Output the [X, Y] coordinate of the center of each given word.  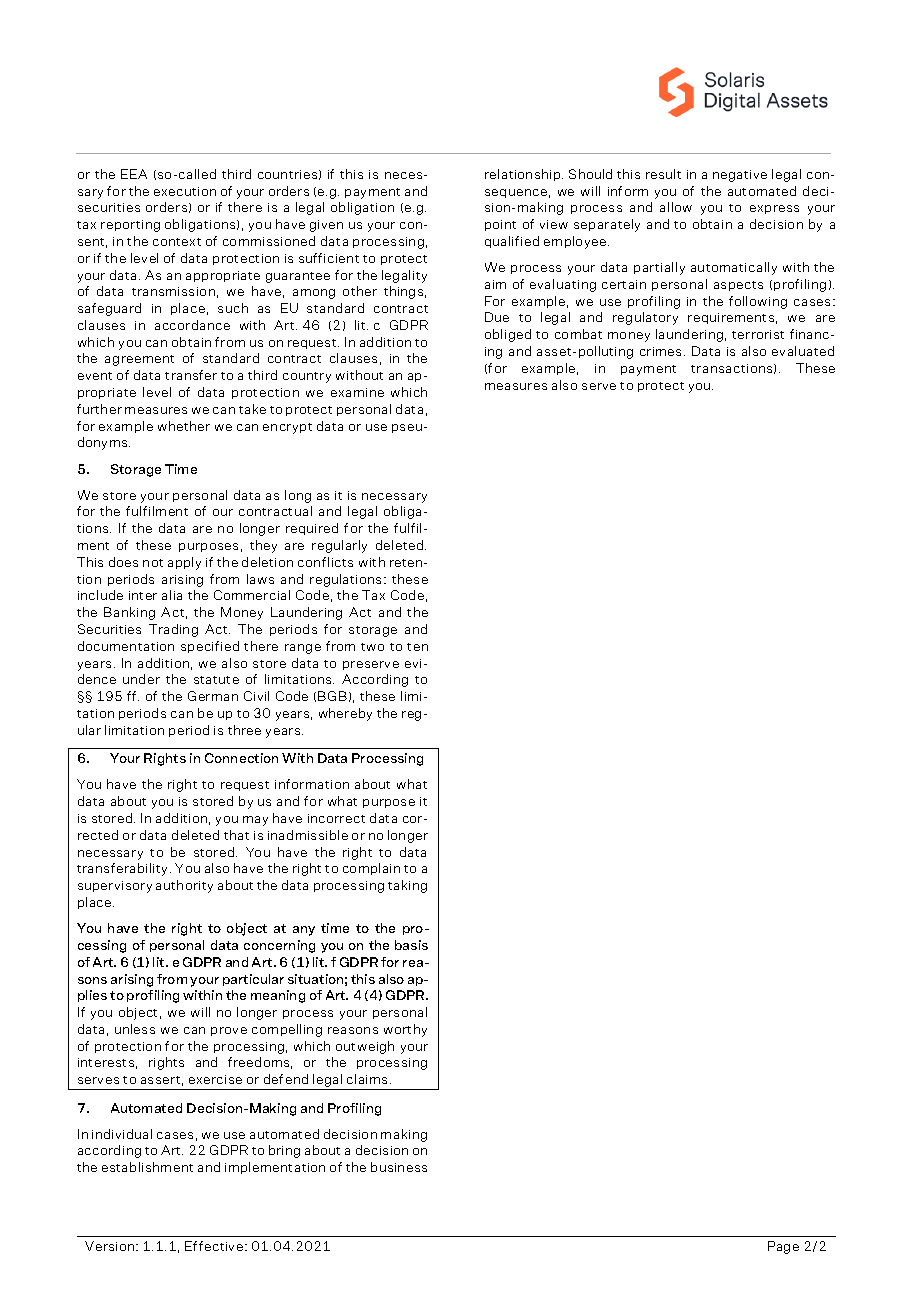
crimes [662, 351]
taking [407, 886]
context [177, 242]
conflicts [325, 562]
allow [676, 207]
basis [411, 945]
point [500, 225]
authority [184, 886]
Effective [214, 1246]
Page [783, 1247]
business [399, 1167]
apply [184, 563]
